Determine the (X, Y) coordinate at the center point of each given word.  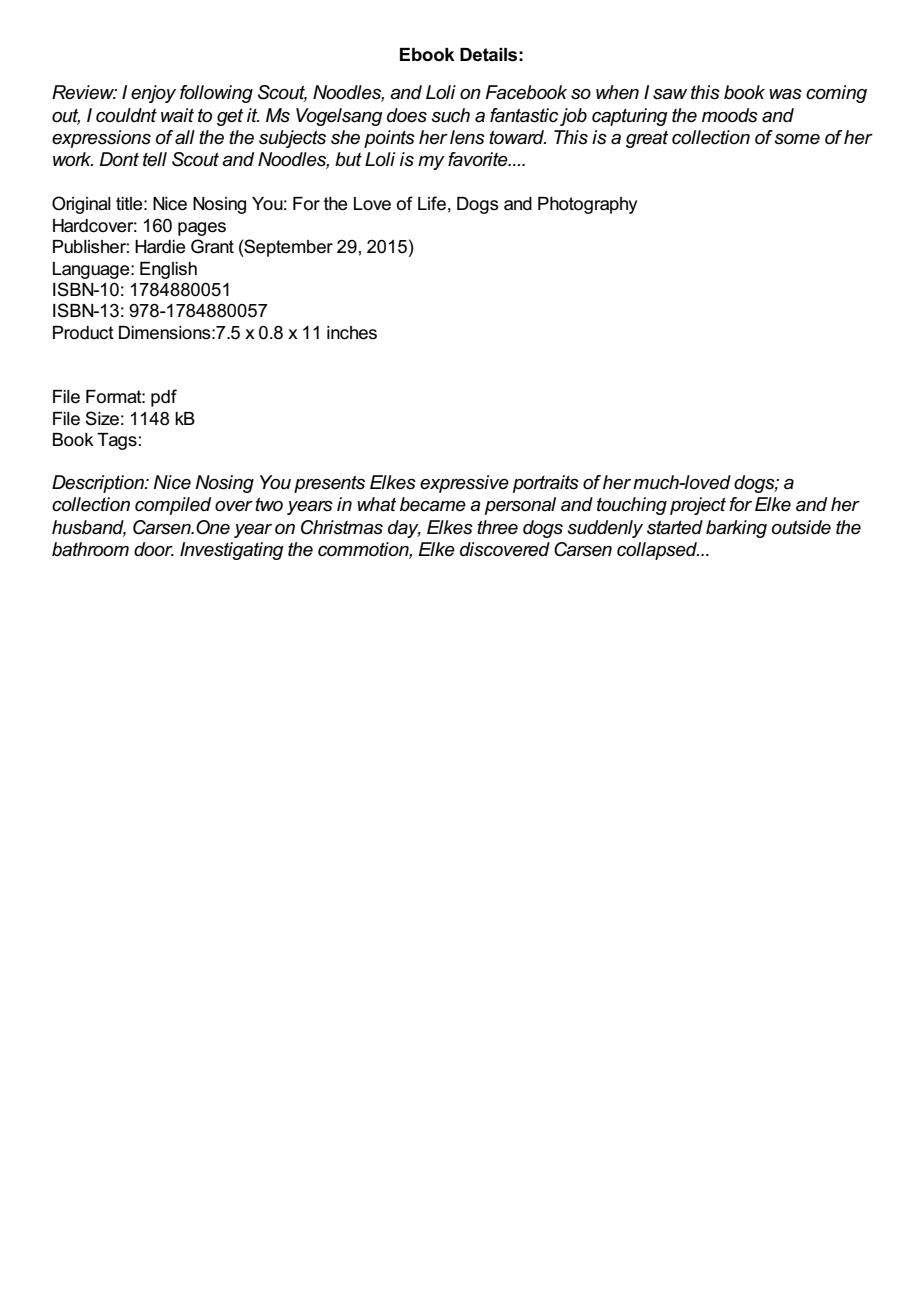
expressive (464, 484)
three (497, 527)
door (154, 549)
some (797, 139)
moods (730, 115)
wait (177, 115)
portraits (546, 484)
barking (736, 529)
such (450, 115)
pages (202, 229)
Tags (117, 441)
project (698, 506)
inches (352, 333)
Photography (587, 205)
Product (83, 333)
